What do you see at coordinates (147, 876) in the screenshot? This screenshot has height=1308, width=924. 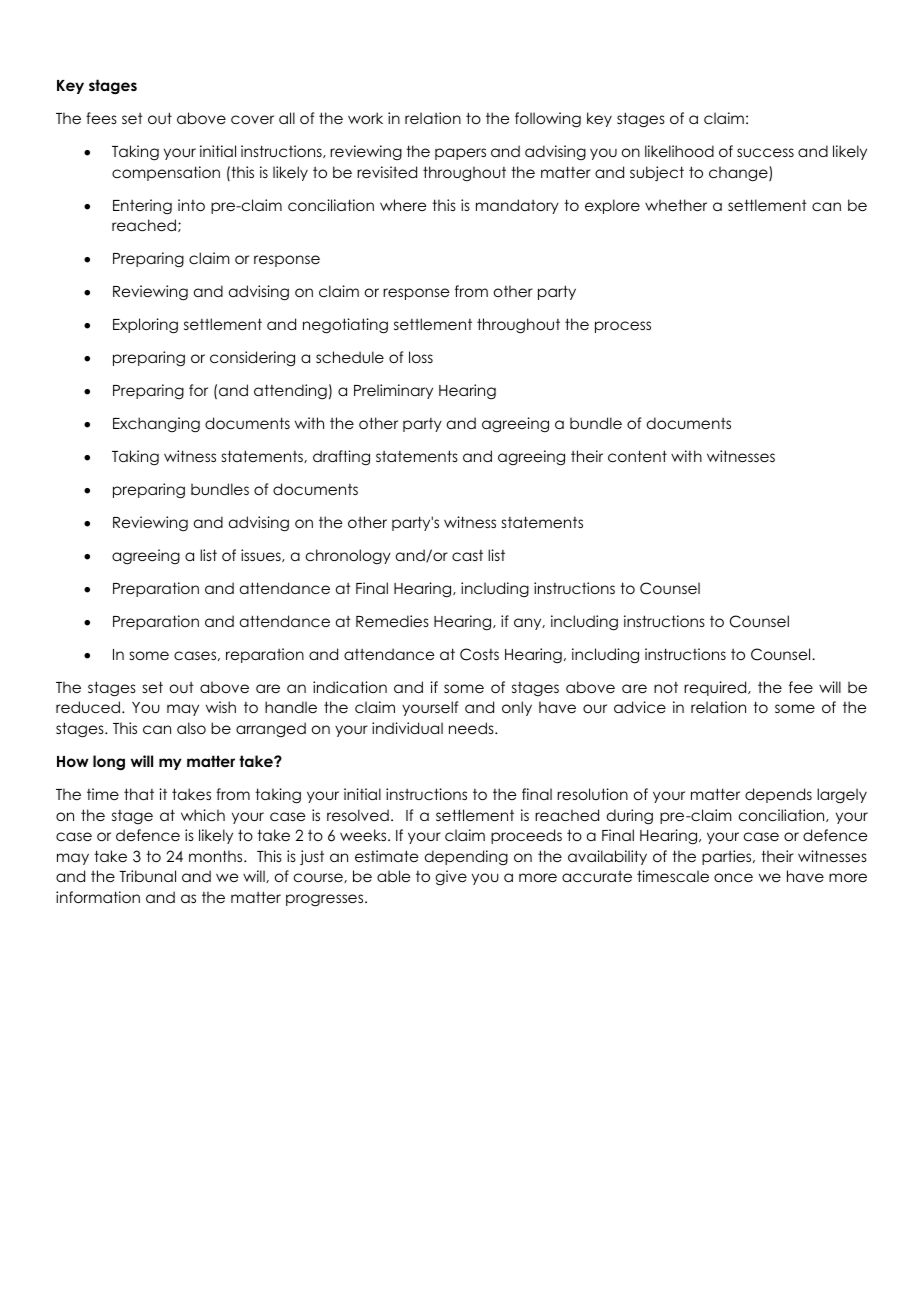 I see `Tribunal` at bounding box center [147, 876].
